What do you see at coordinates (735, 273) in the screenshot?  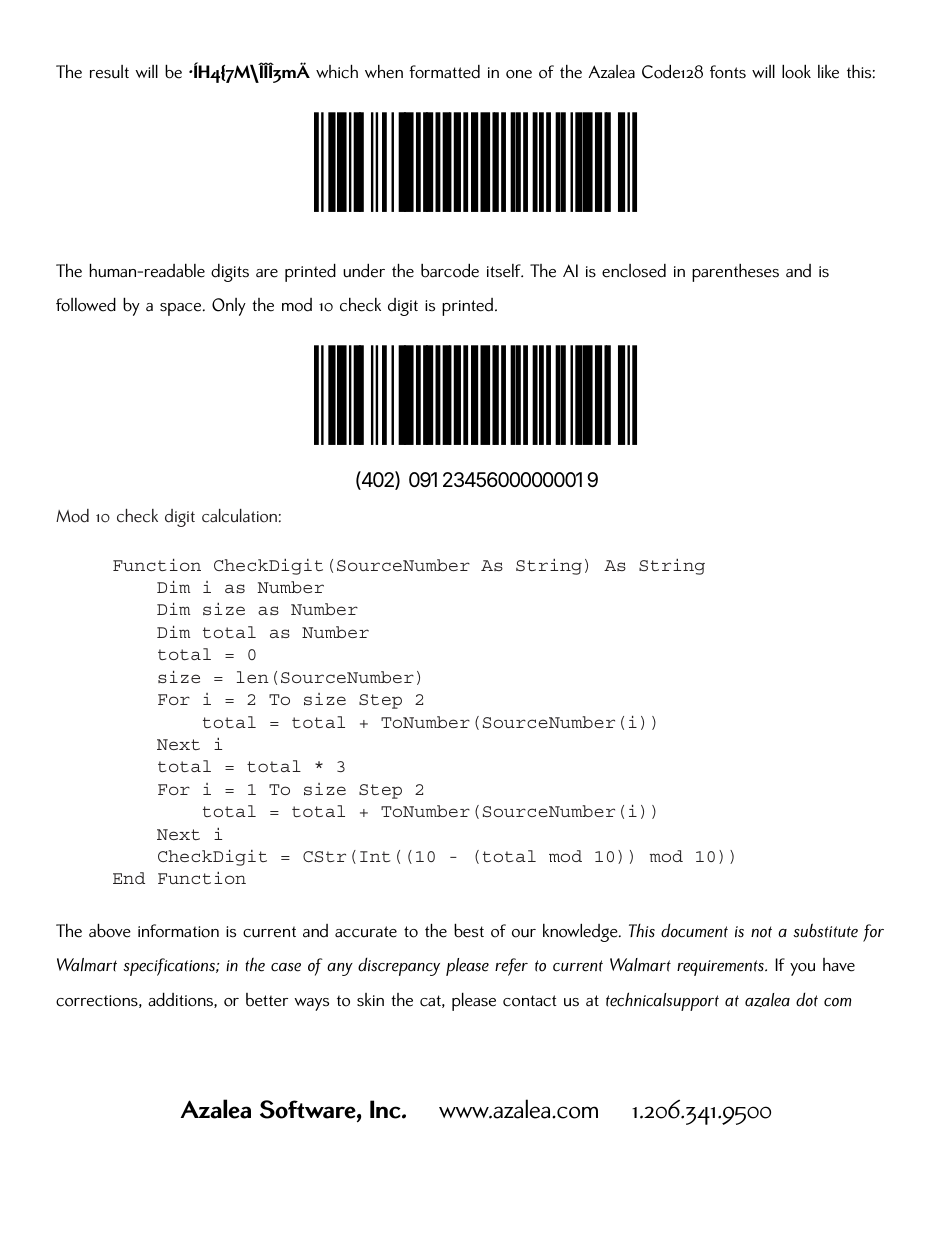 I see `parentheses` at bounding box center [735, 273].
